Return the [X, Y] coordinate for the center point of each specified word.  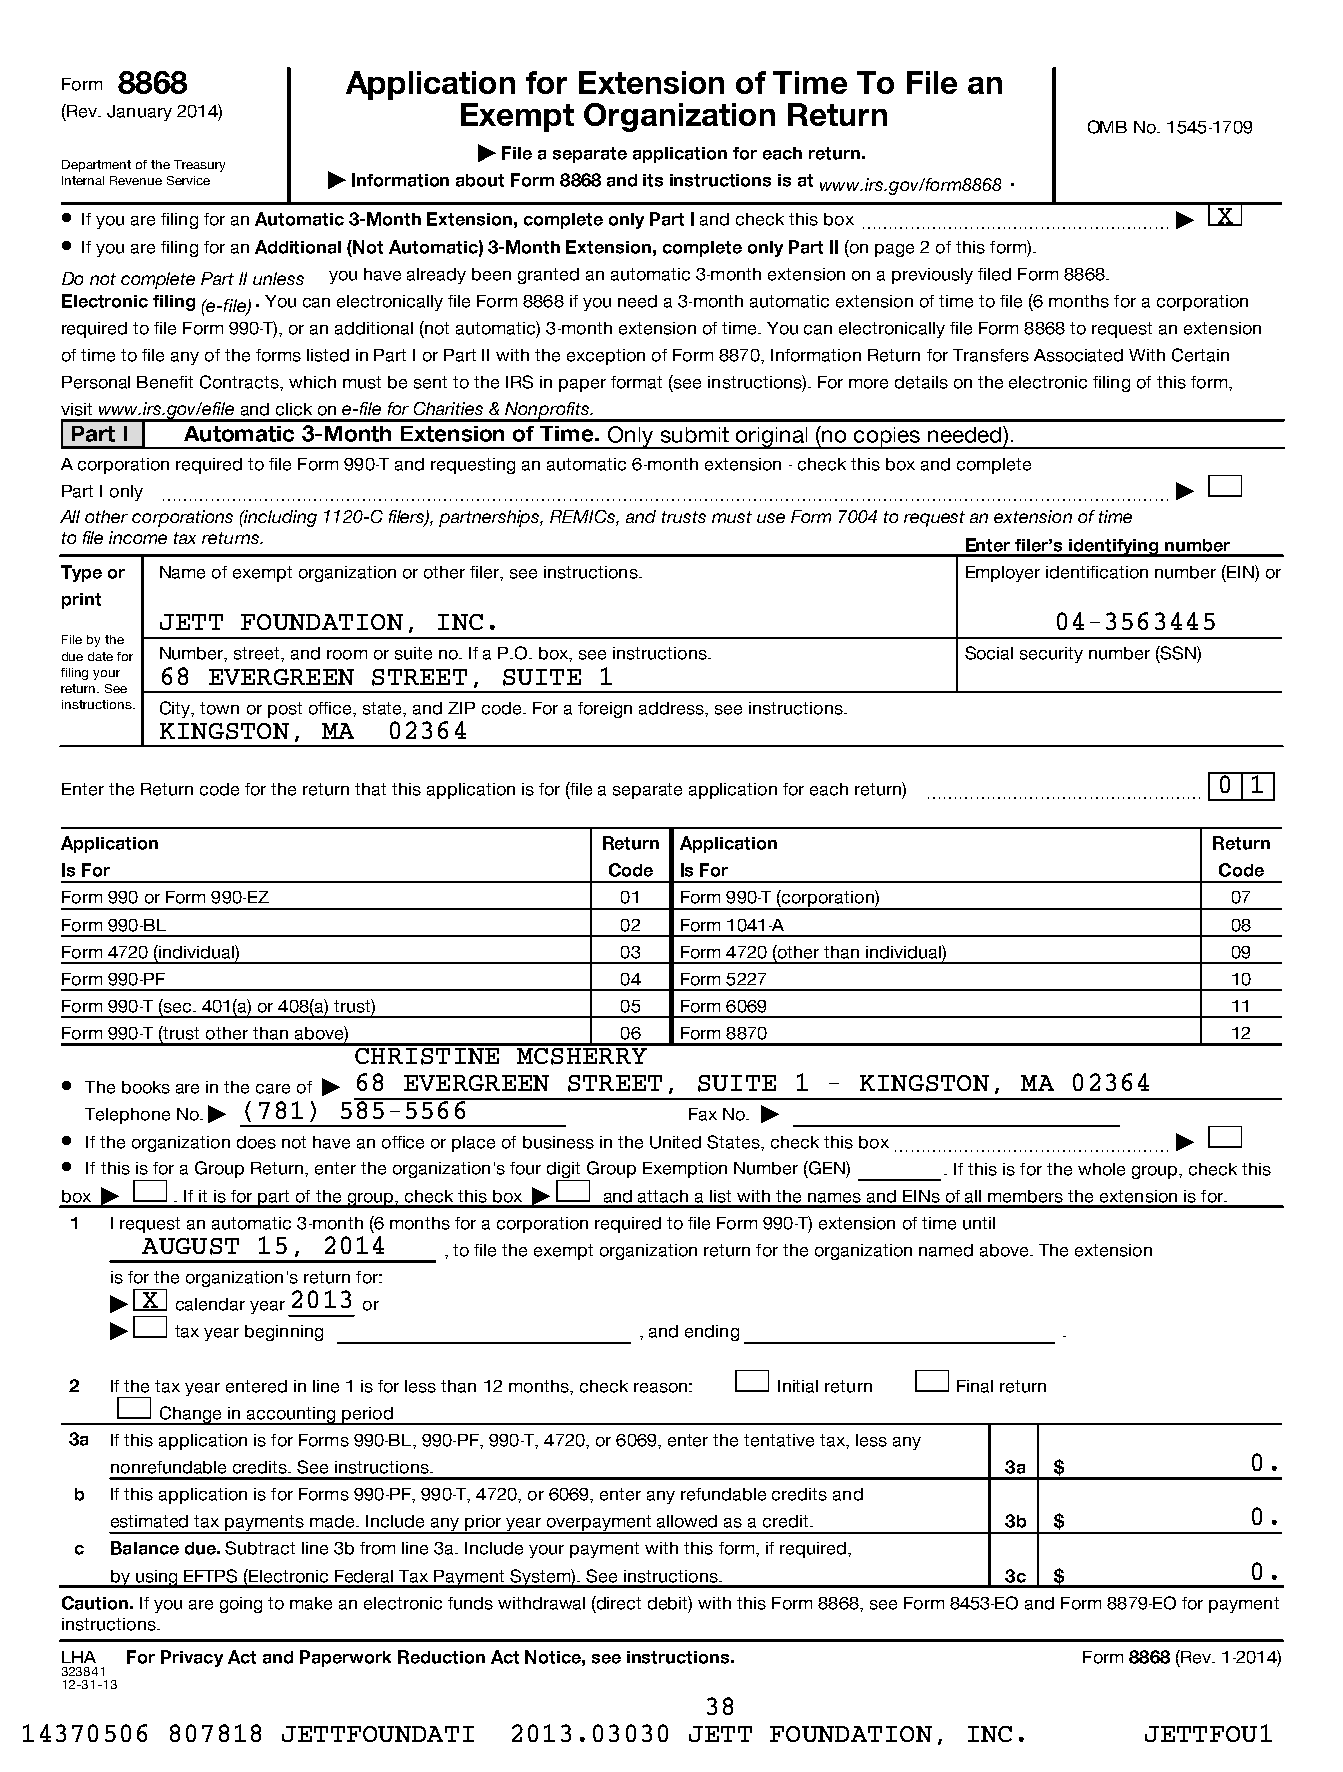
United [675, 1142]
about [480, 180]
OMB [1107, 127]
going [241, 1605]
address [672, 708]
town [219, 708]
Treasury [199, 166]
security [1051, 655]
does [256, 1142]
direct [618, 1603]
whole [1101, 1169]
